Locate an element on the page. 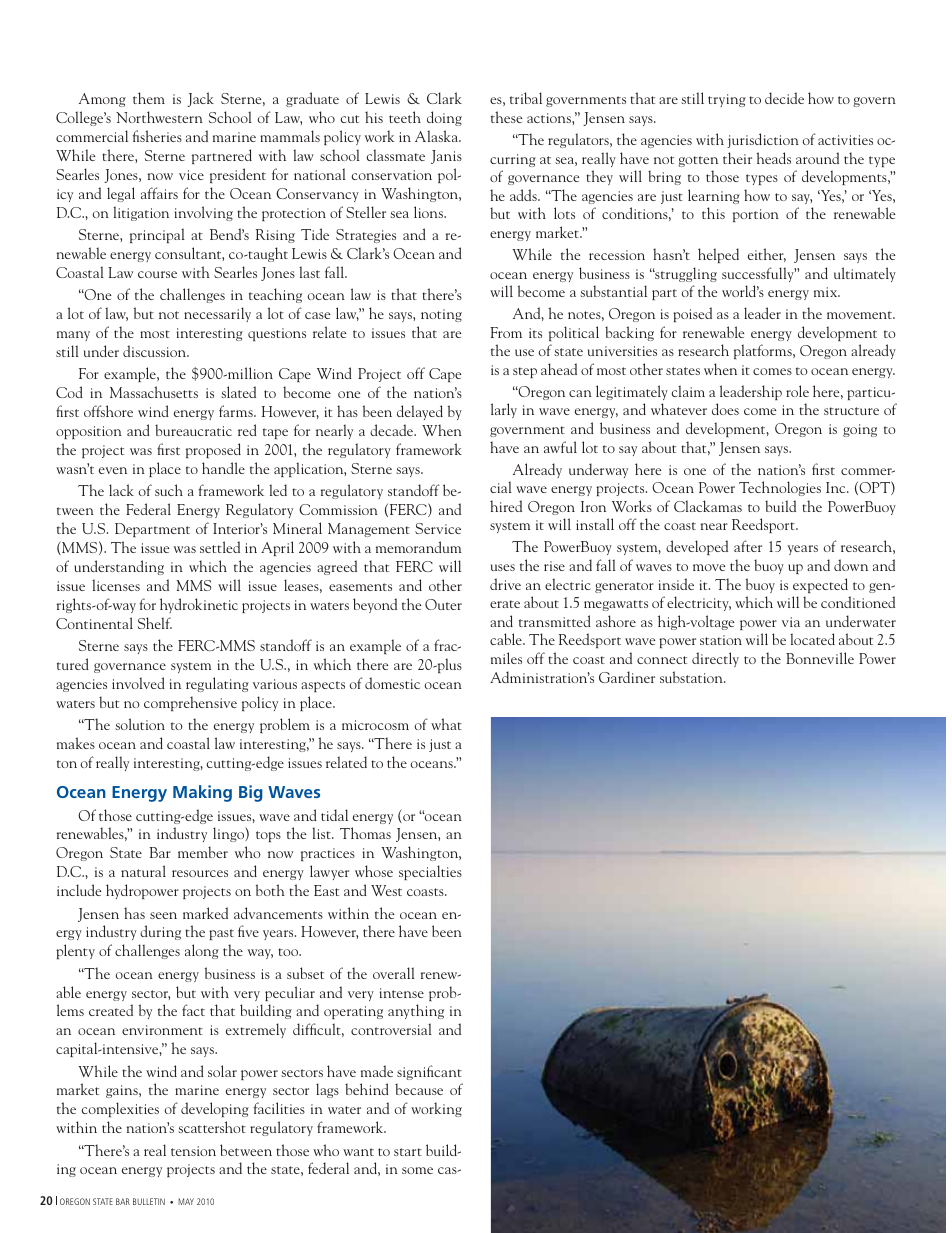 The width and height of the image is (952, 1233). miles is located at coordinates (506, 658).
